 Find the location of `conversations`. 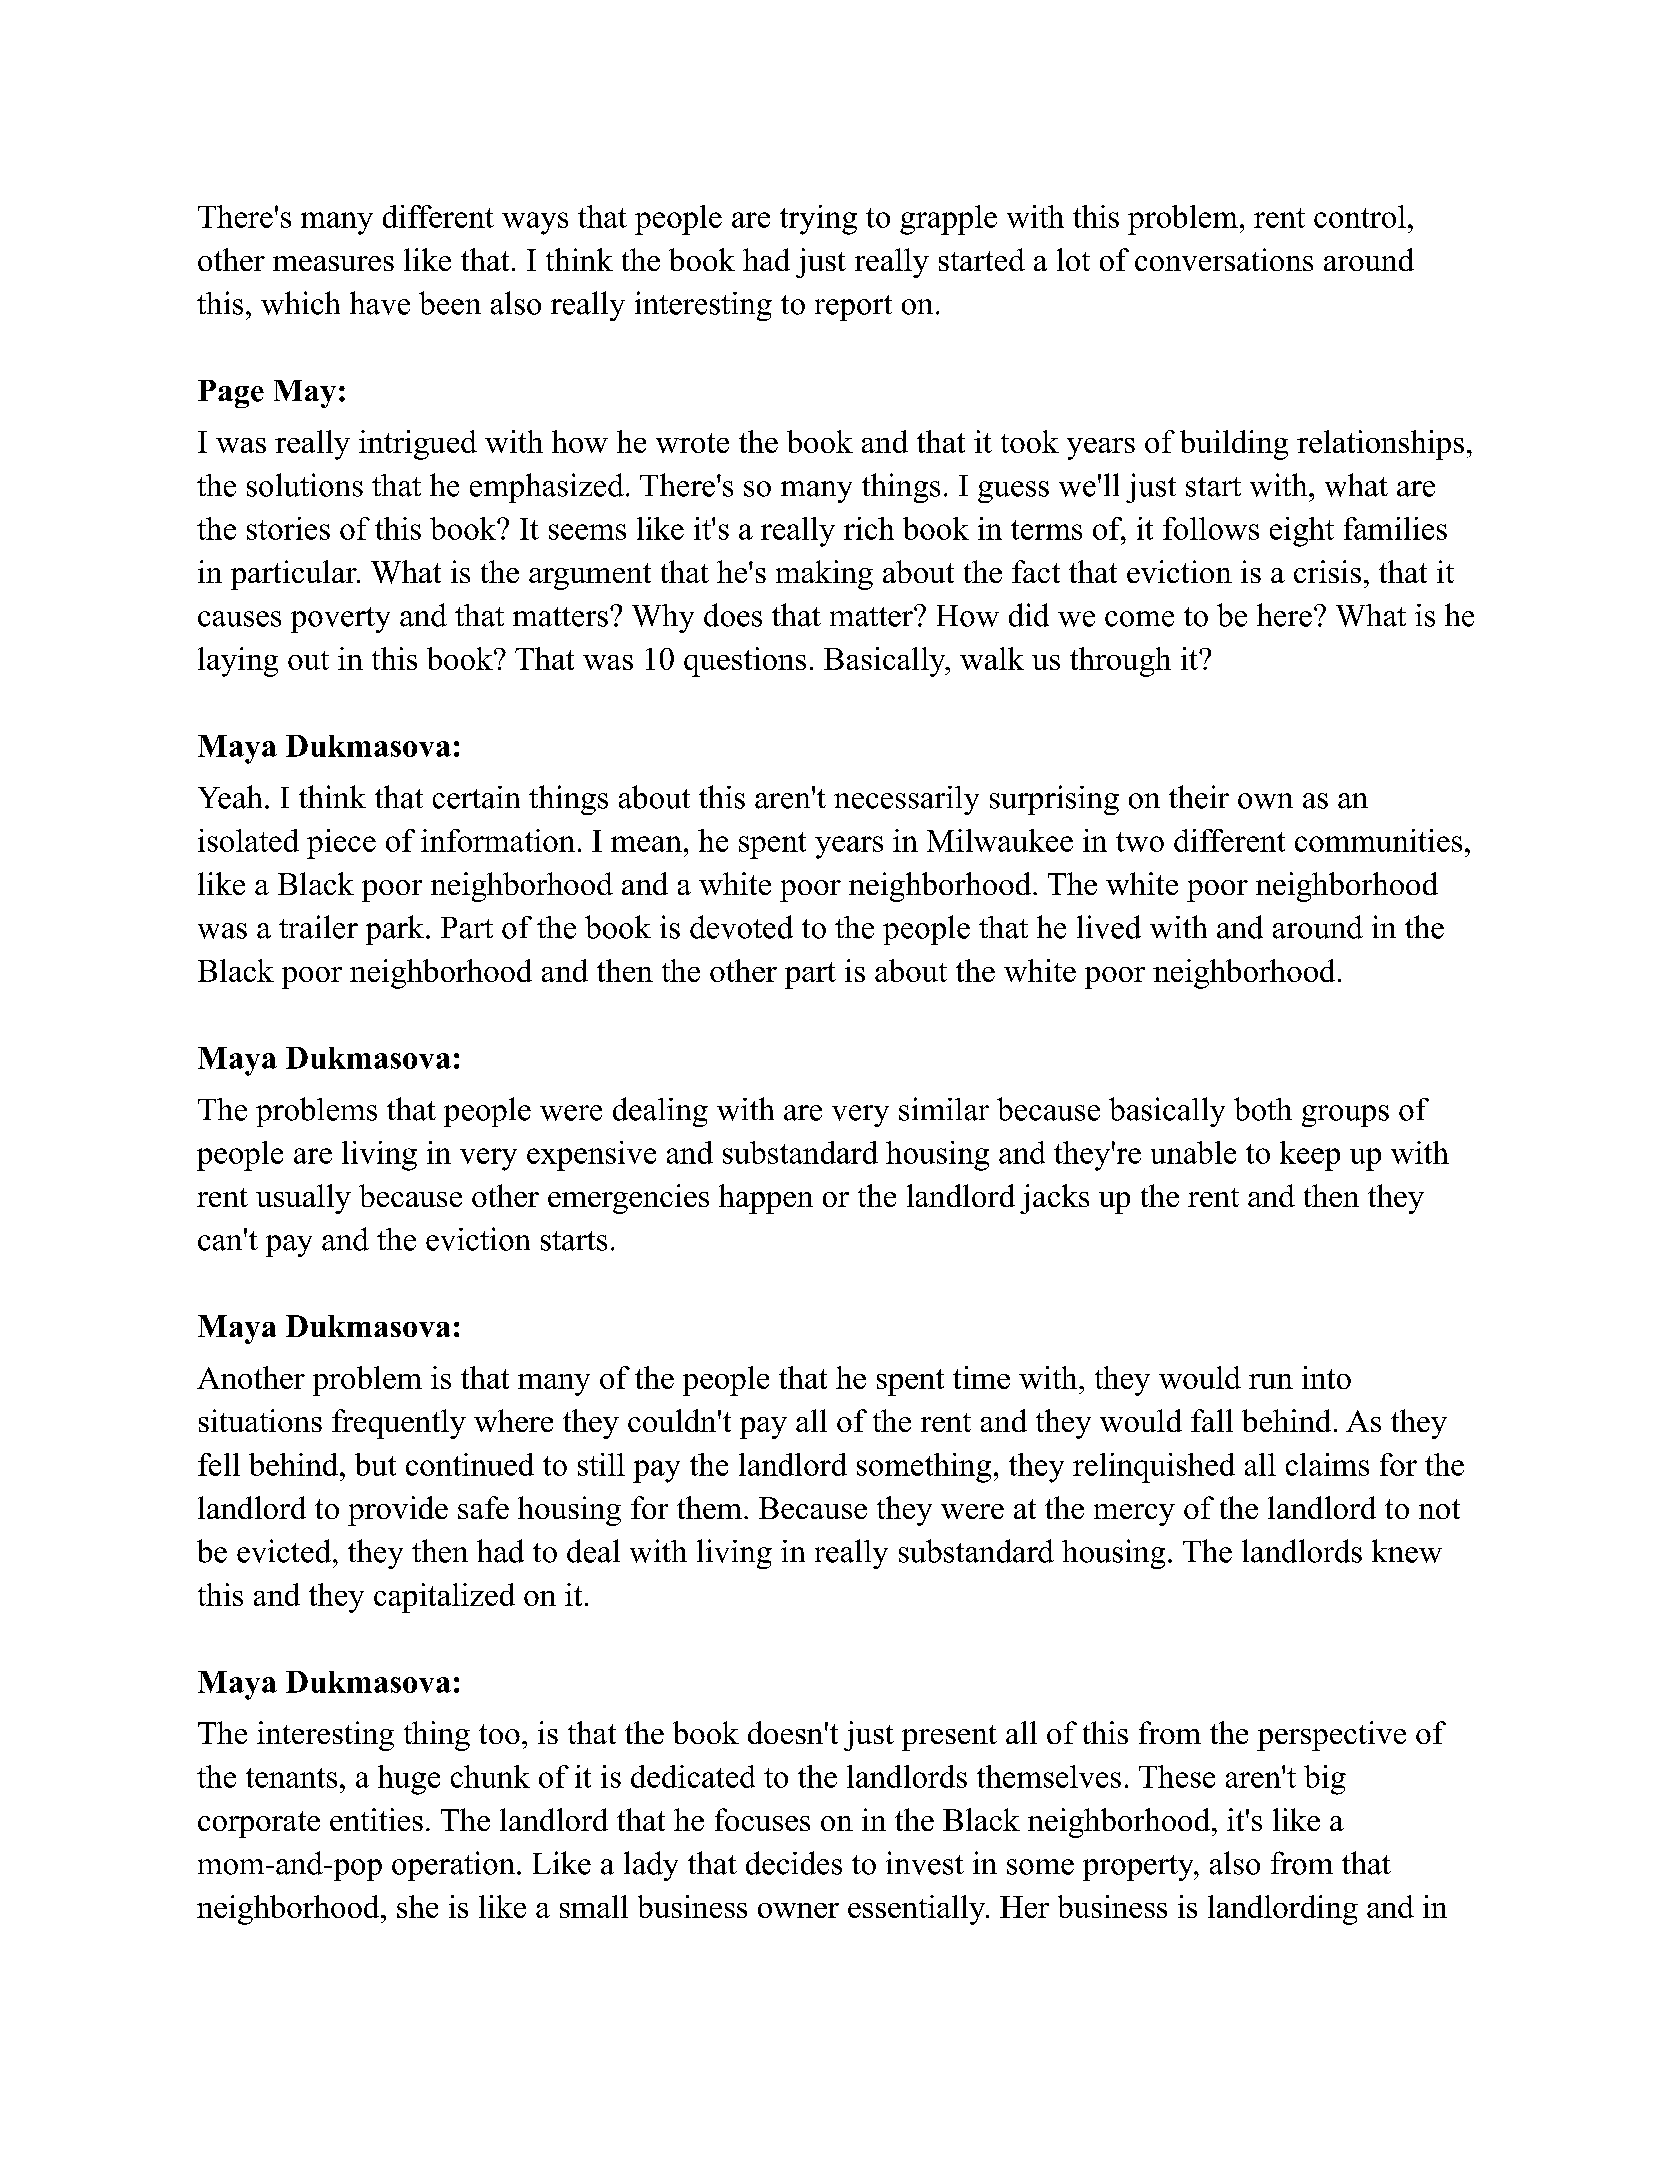

conversations is located at coordinates (1224, 259).
